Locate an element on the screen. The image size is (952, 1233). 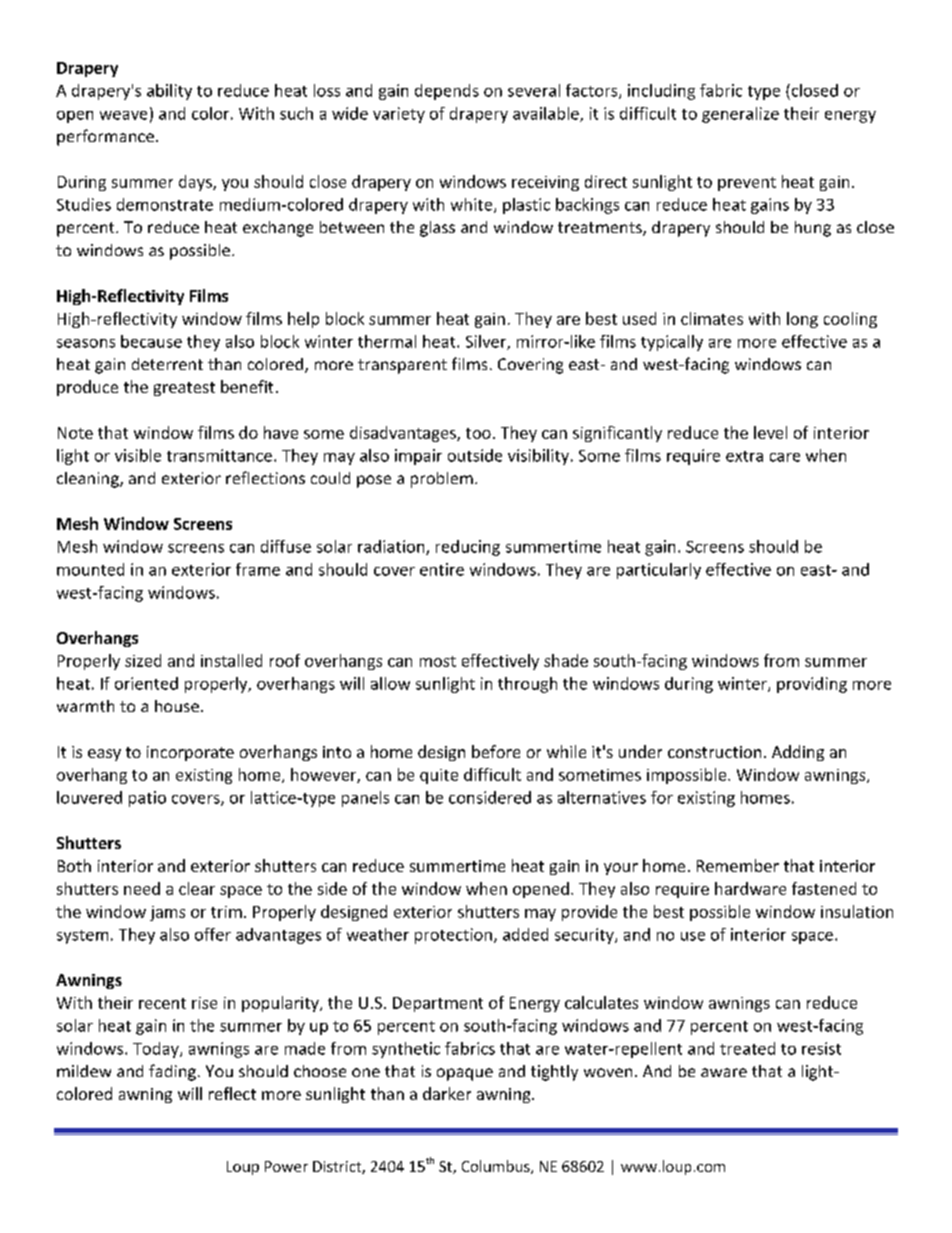
most is located at coordinates (438, 661).
